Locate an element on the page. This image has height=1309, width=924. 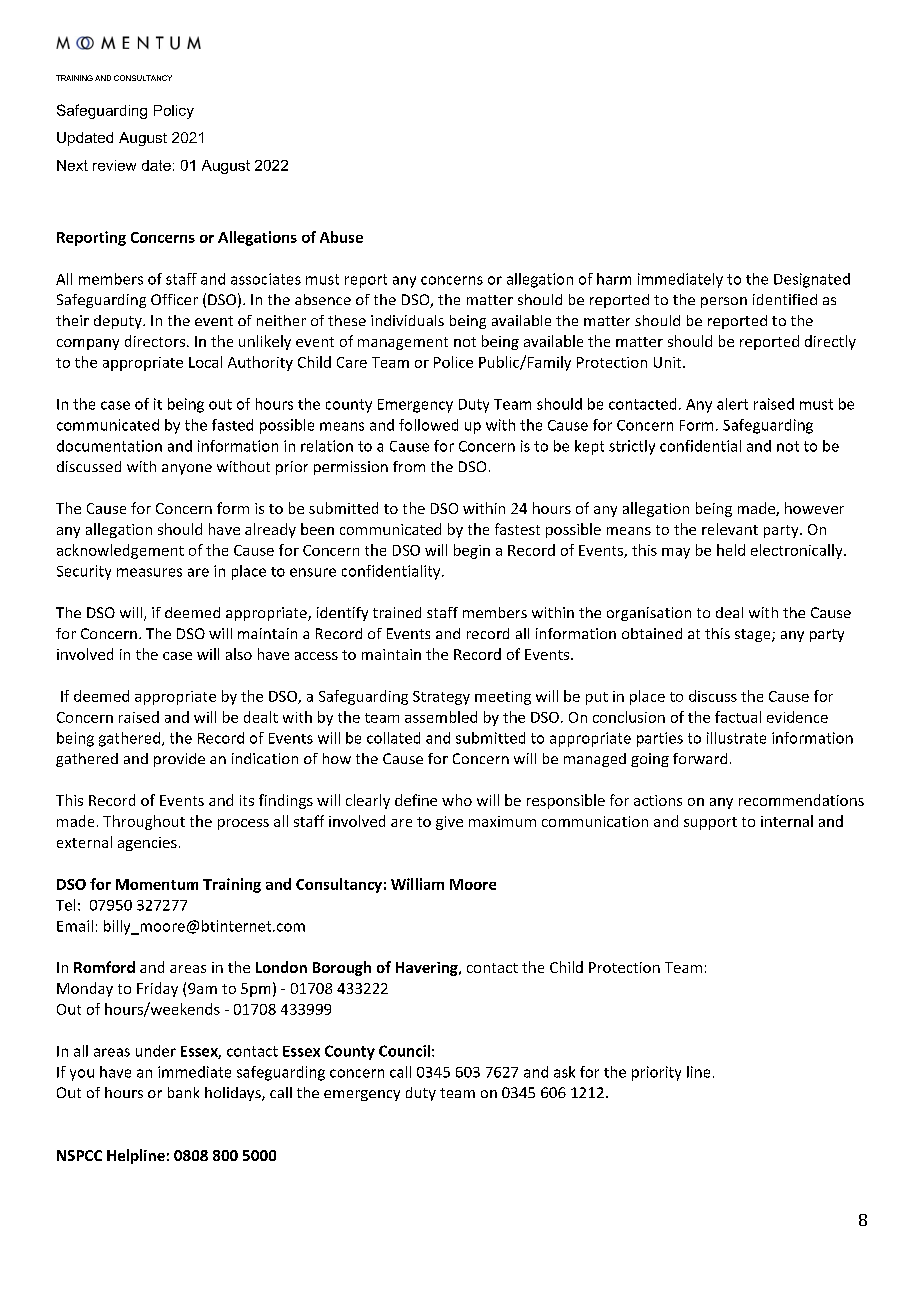
Designated is located at coordinates (812, 280).
